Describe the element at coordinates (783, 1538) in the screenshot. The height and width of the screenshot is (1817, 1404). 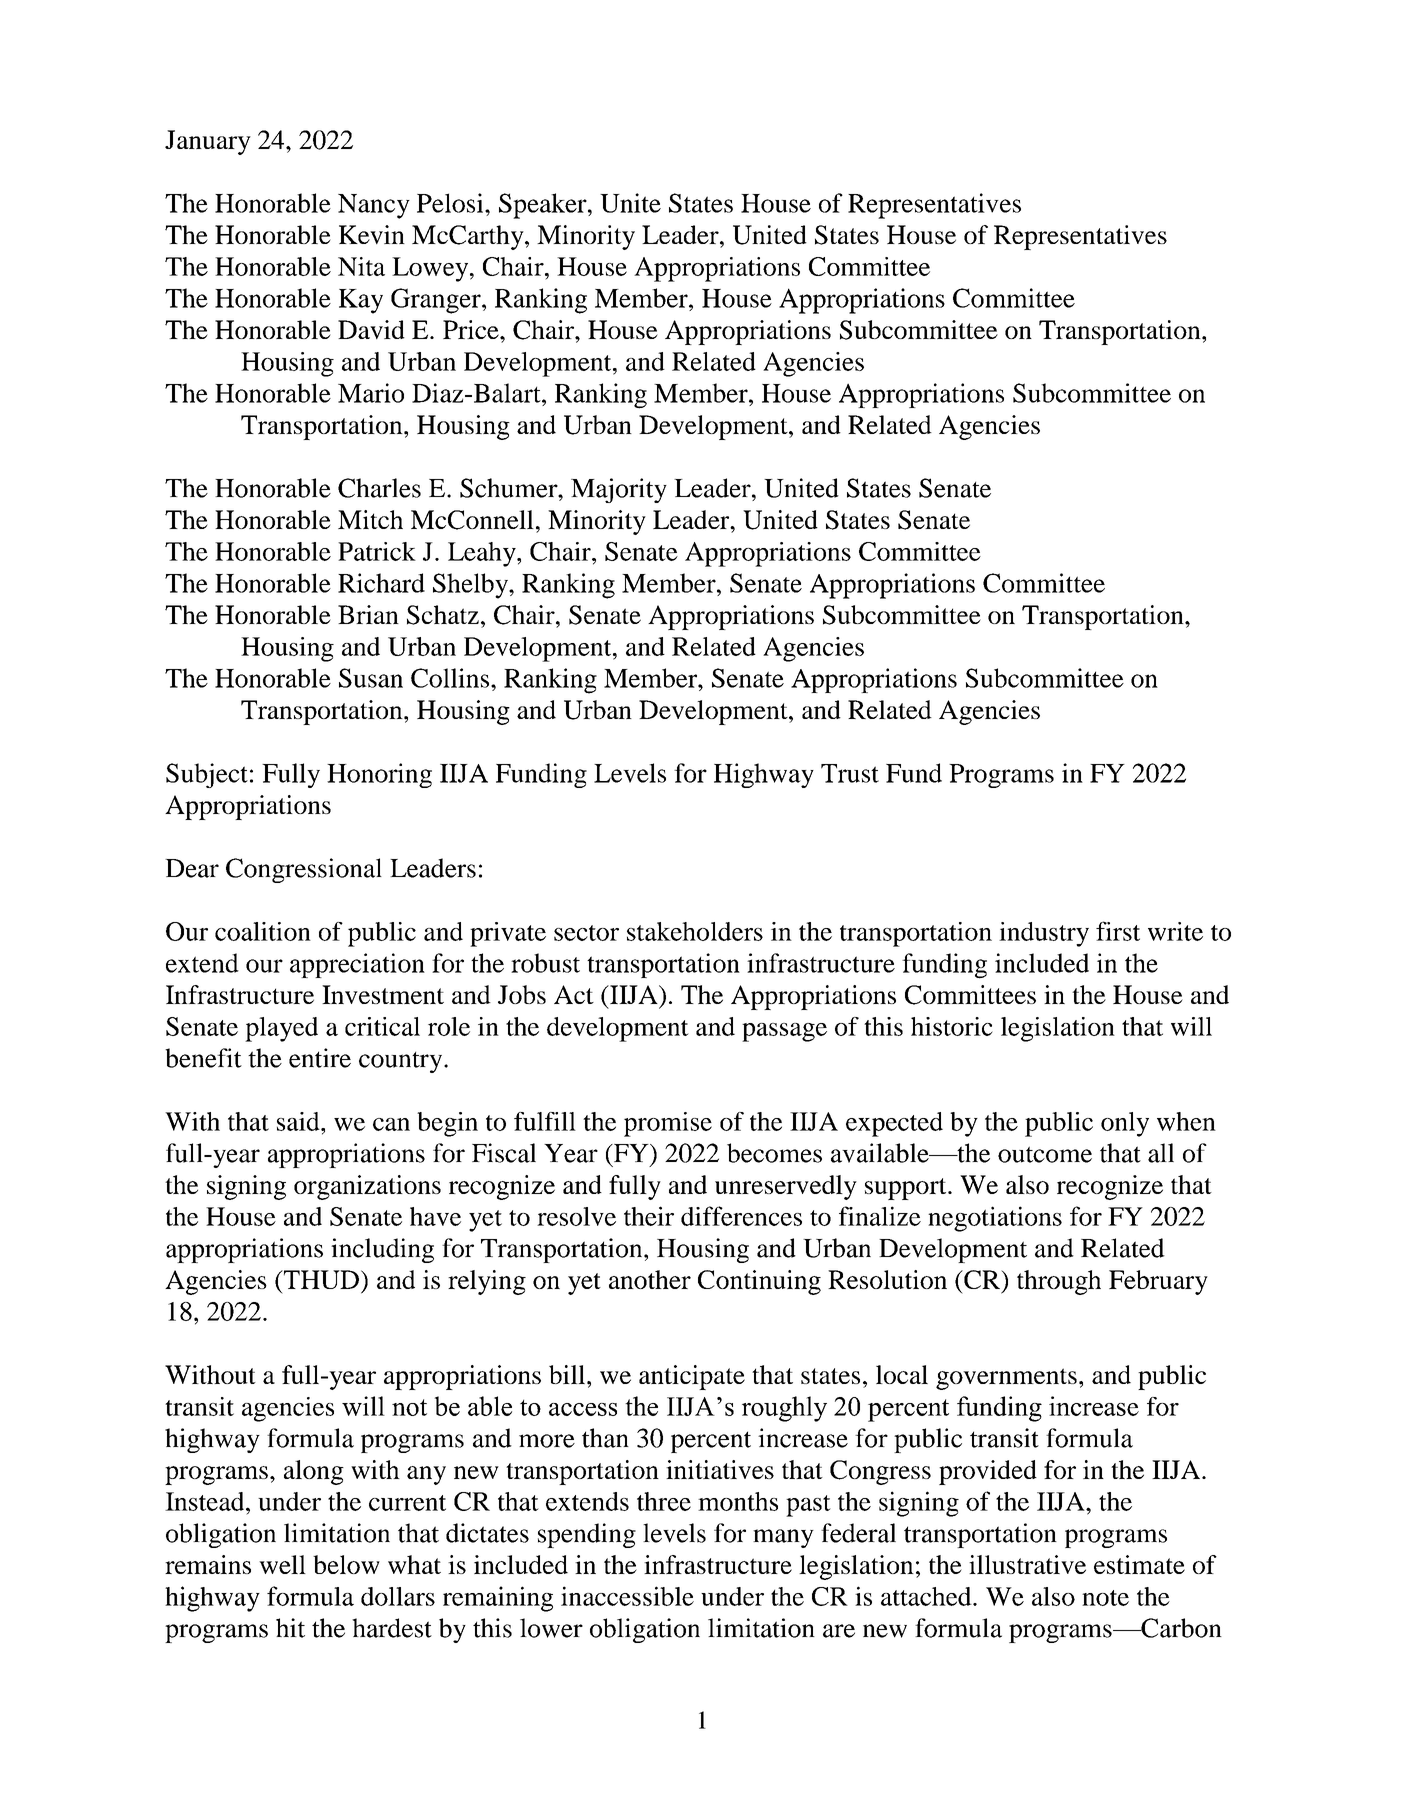
I see `many` at that location.
